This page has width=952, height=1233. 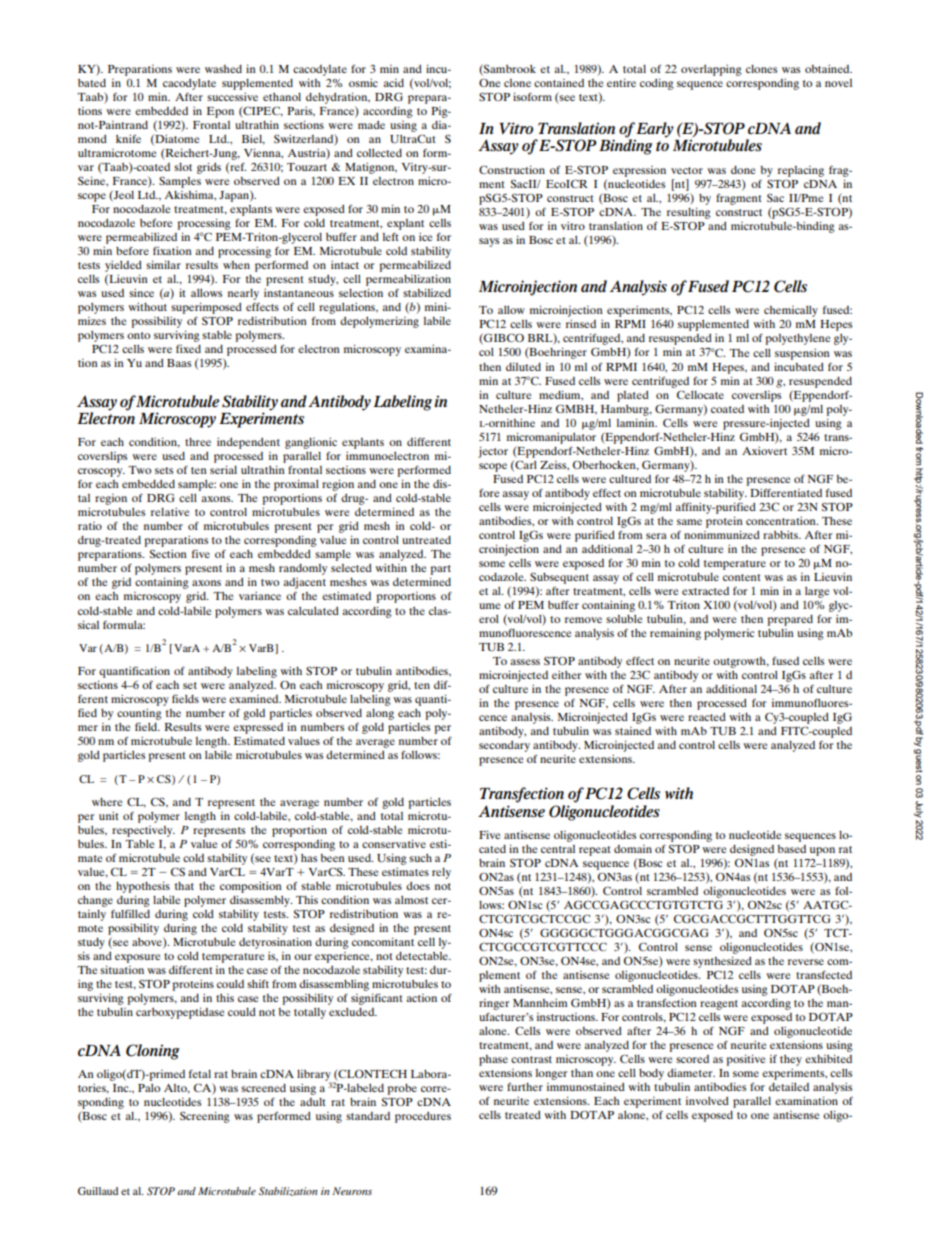 I want to click on unit, so click(x=109, y=815).
